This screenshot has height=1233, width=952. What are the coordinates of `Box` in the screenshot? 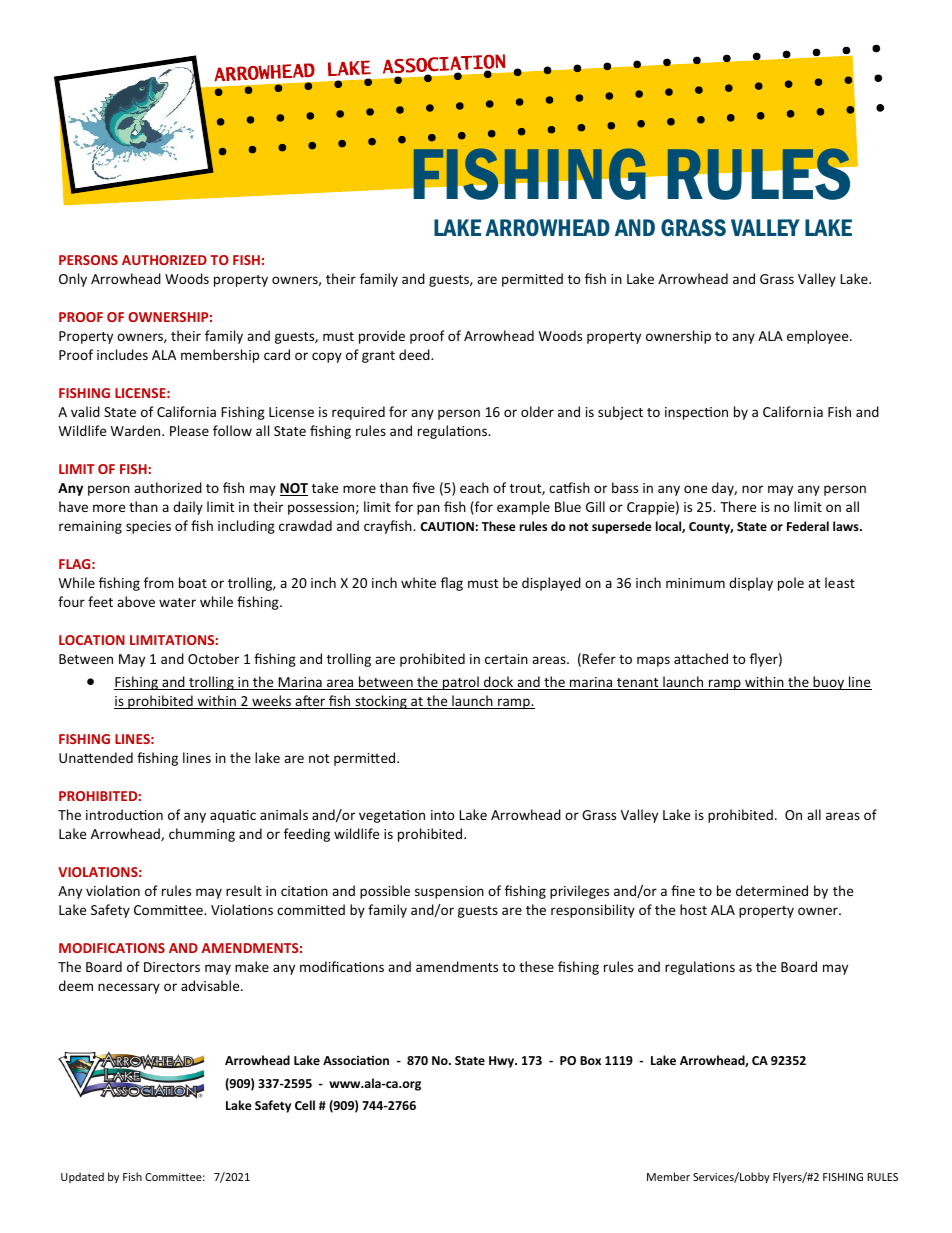 It's located at (590, 1060).
